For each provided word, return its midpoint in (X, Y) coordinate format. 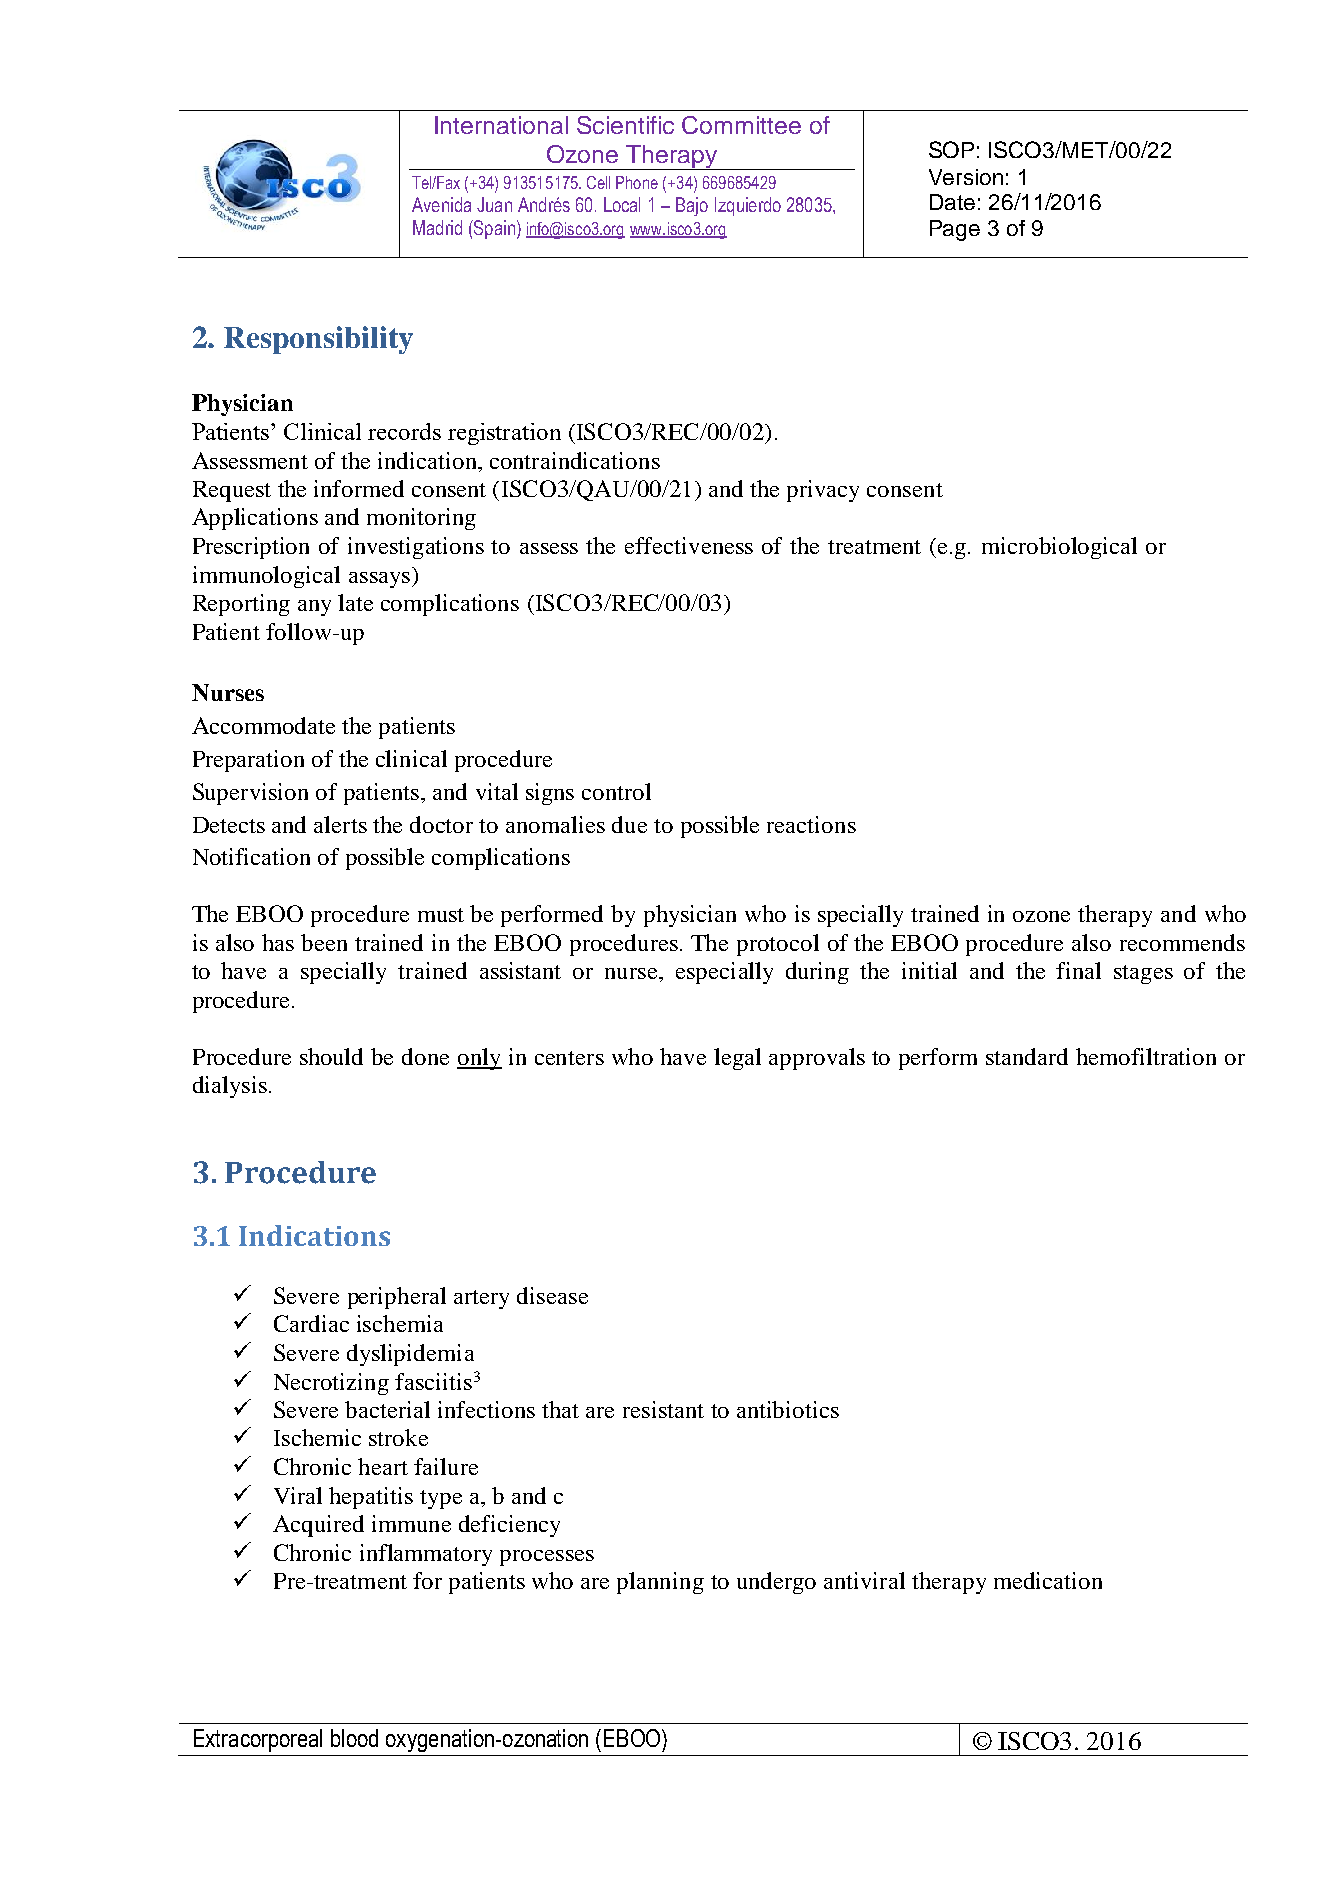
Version (966, 177)
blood (354, 1738)
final (1078, 970)
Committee (741, 125)
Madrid (437, 227)
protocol (778, 945)
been (324, 942)
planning (660, 1583)
